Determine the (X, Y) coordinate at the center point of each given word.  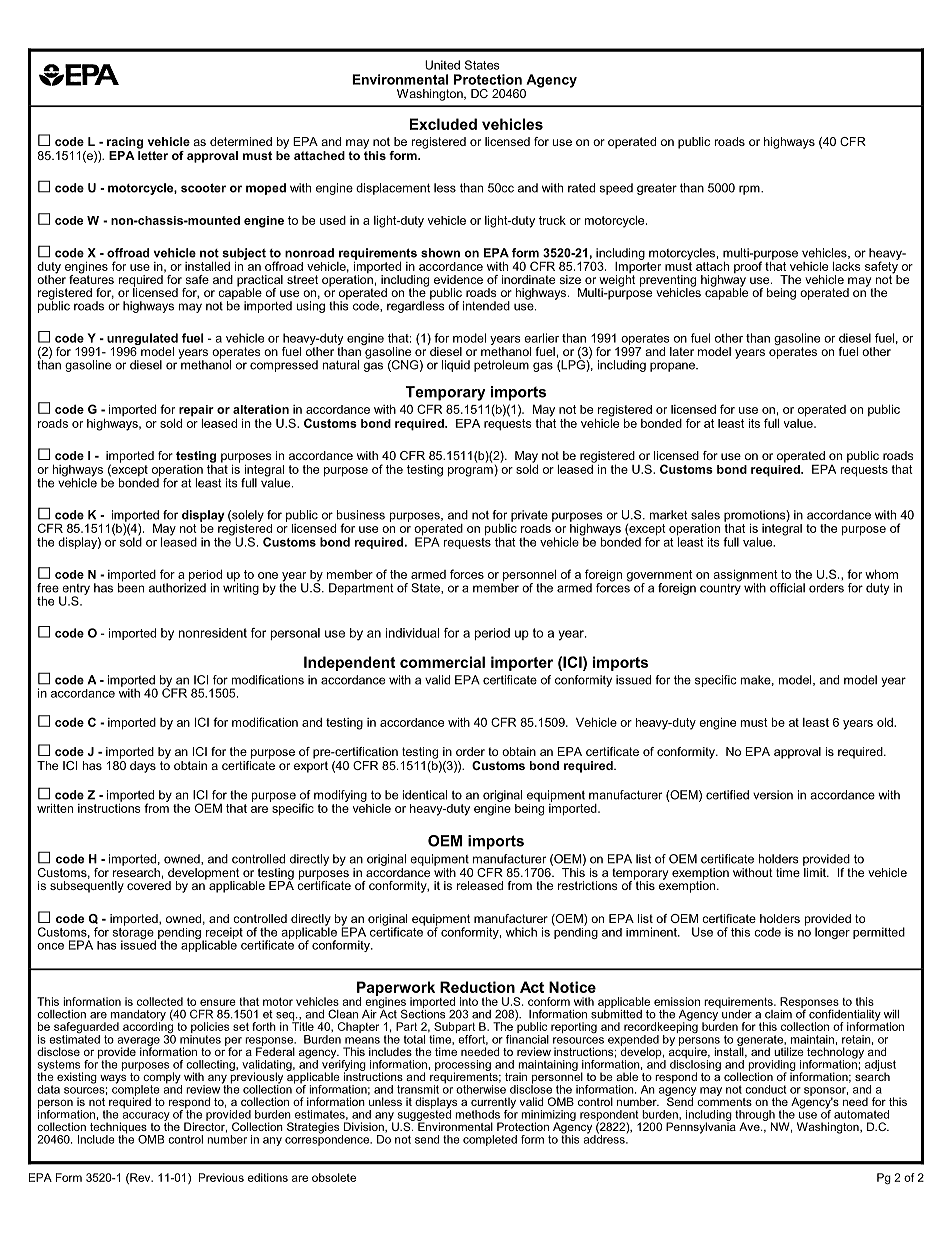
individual (412, 633)
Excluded (443, 124)
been (131, 587)
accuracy (145, 1117)
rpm (750, 190)
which (521, 932)
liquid (456, 366)
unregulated (142, 340)
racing (125, 143)
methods (477, 1114)
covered (149, 885)
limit (815, 871)
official (787, 588)
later (682, 351)
